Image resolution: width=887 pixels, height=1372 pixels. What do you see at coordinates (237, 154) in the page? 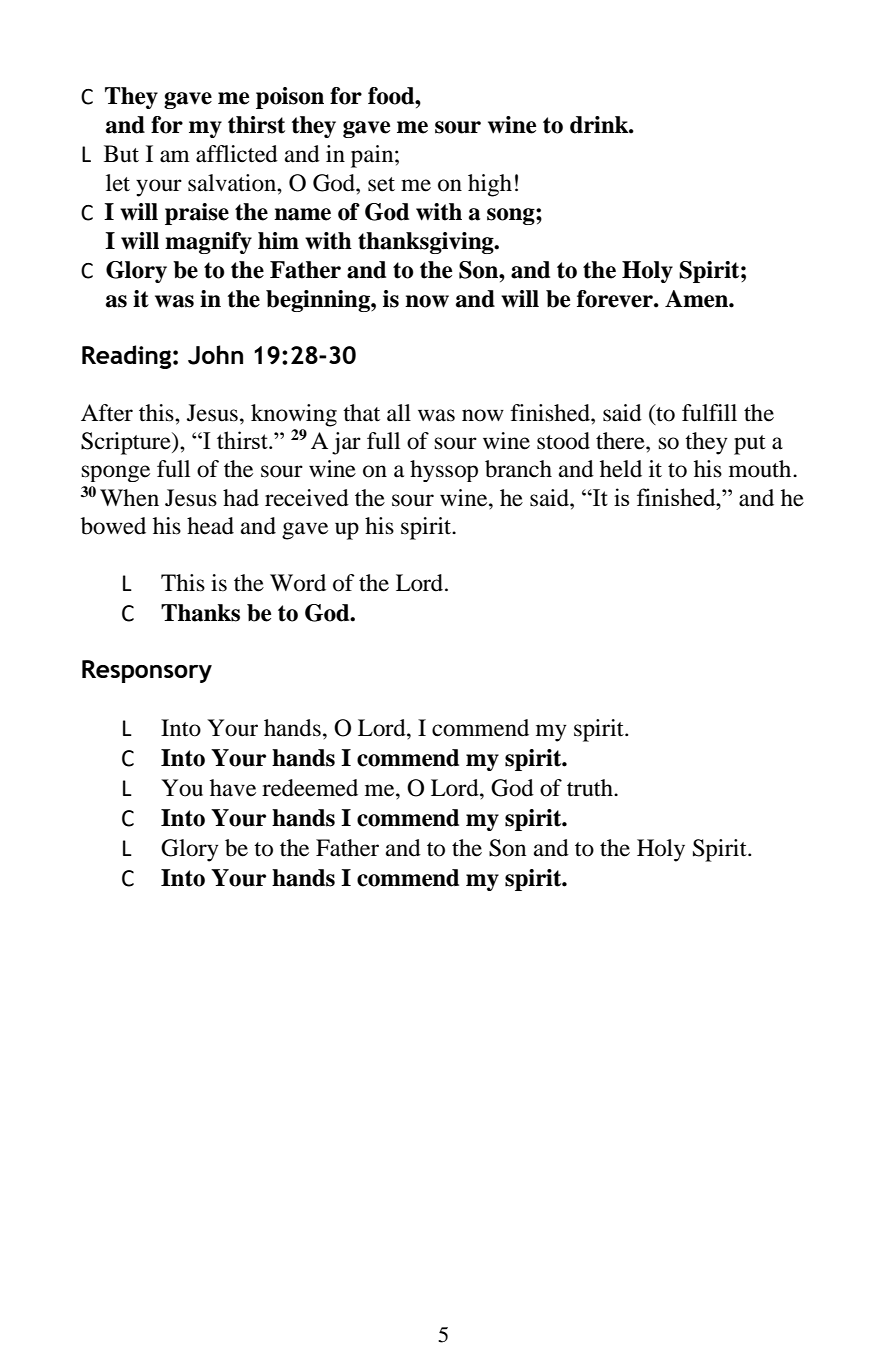
I see `afflicted` at bounding box center [237, 154].
